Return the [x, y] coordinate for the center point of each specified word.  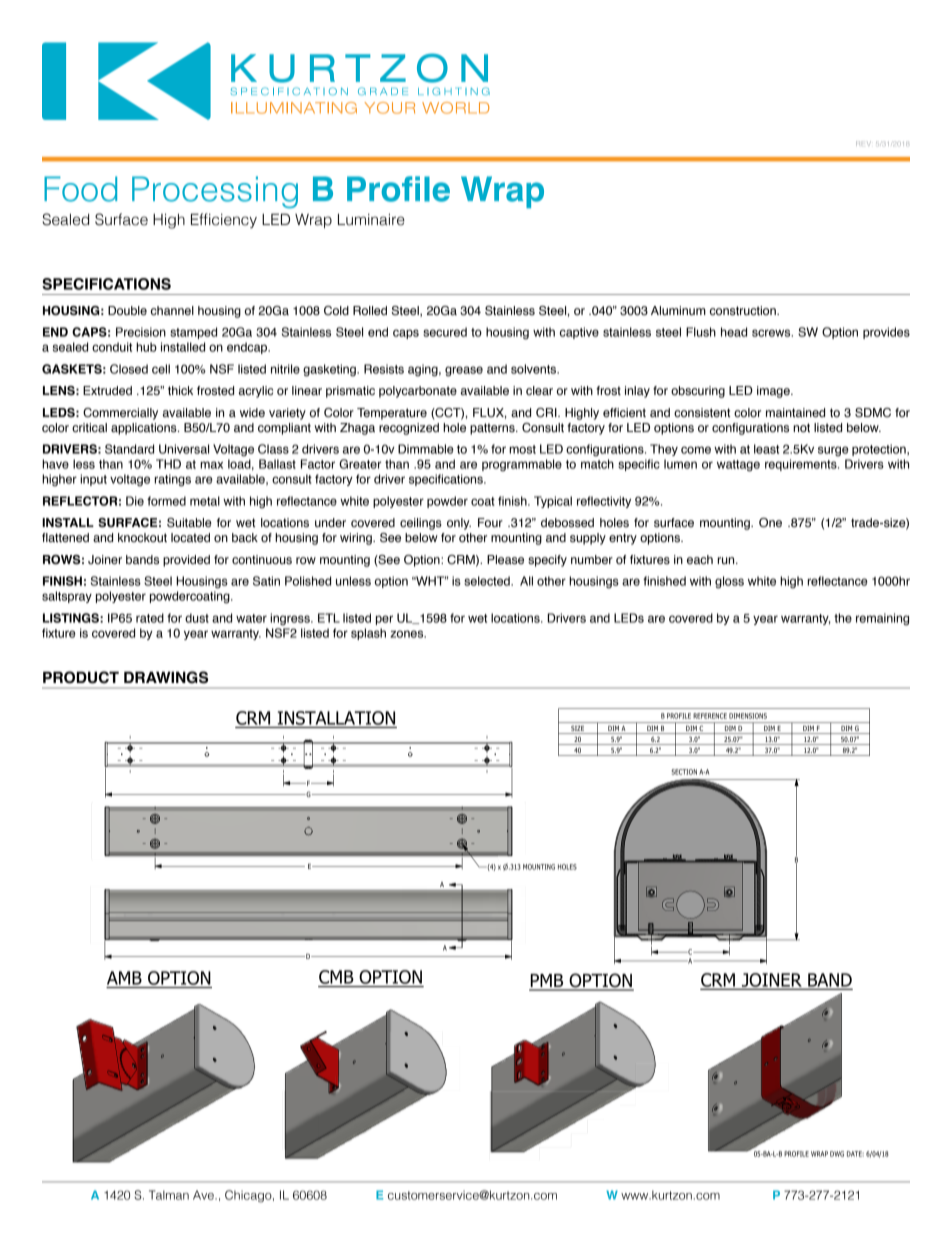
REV [863, 143]
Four [490, 522]
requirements [802, 465]
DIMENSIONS [748, 716]
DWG [837, 1154]
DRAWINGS [166, 677]
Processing [215, 192]
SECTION [684, 772]
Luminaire [371, 220]
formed [166, 501]
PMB [547, 982]
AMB [124, 978]
